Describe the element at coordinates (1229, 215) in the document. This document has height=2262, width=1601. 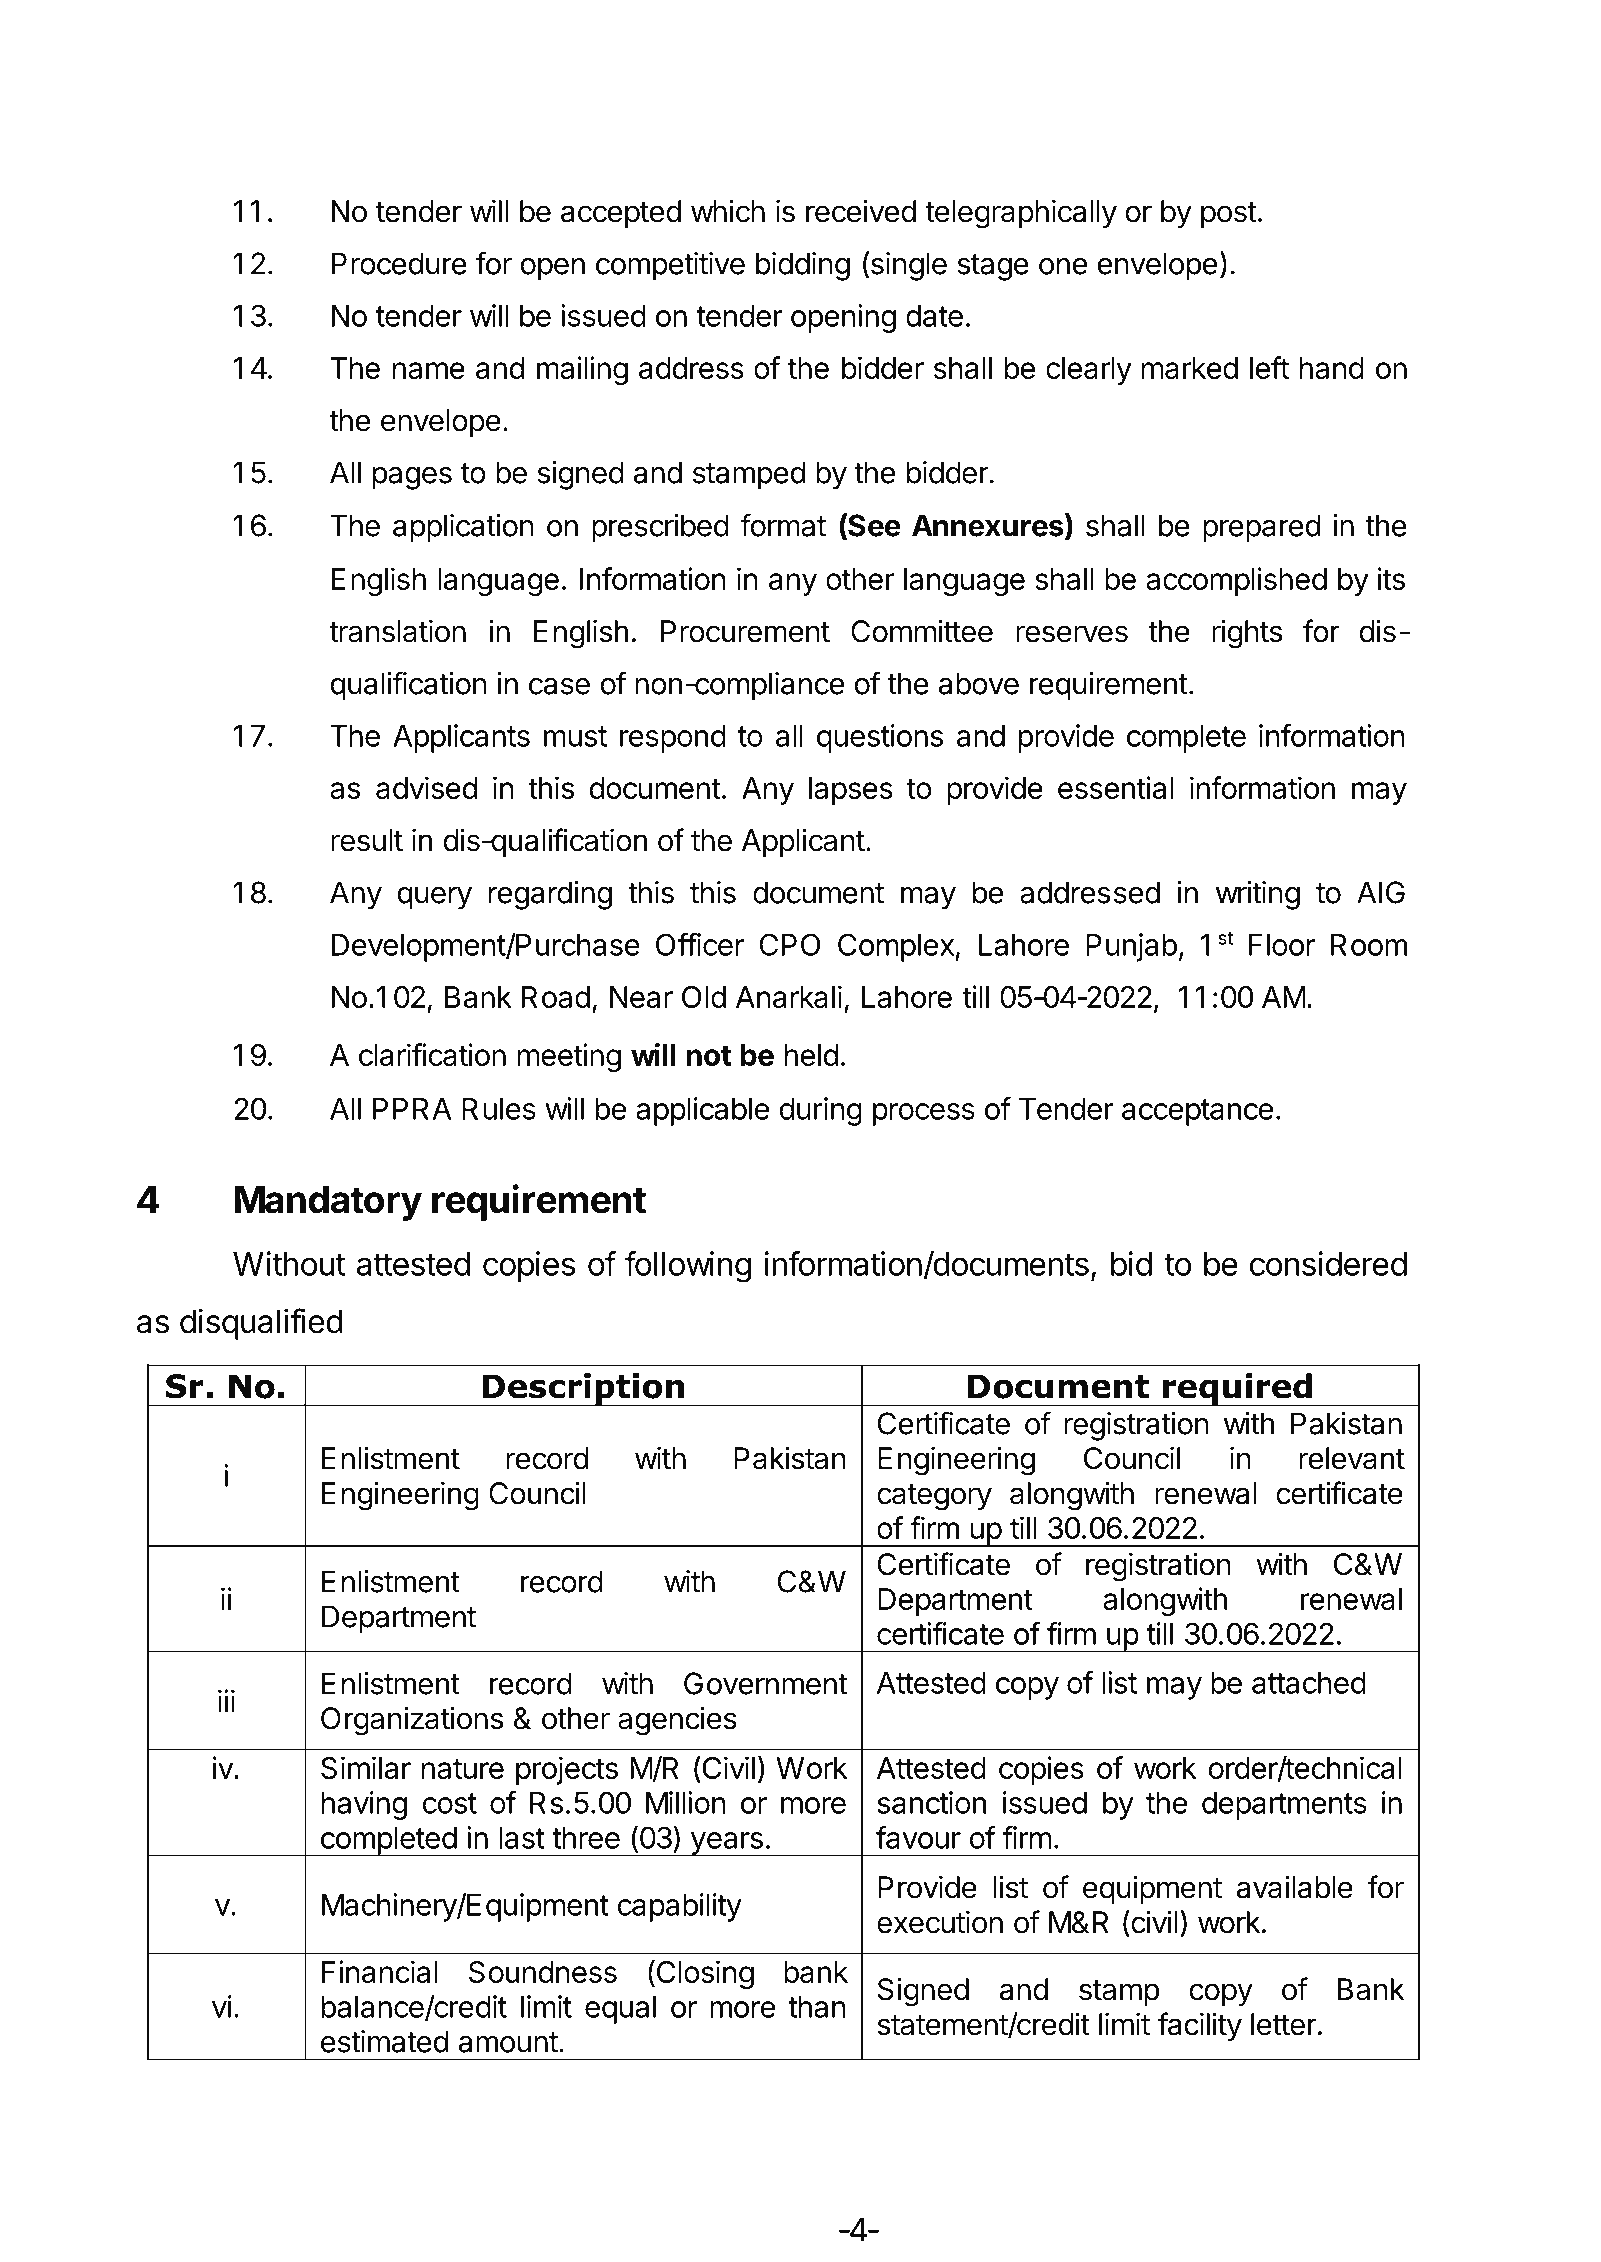
I see `post` at that location.
